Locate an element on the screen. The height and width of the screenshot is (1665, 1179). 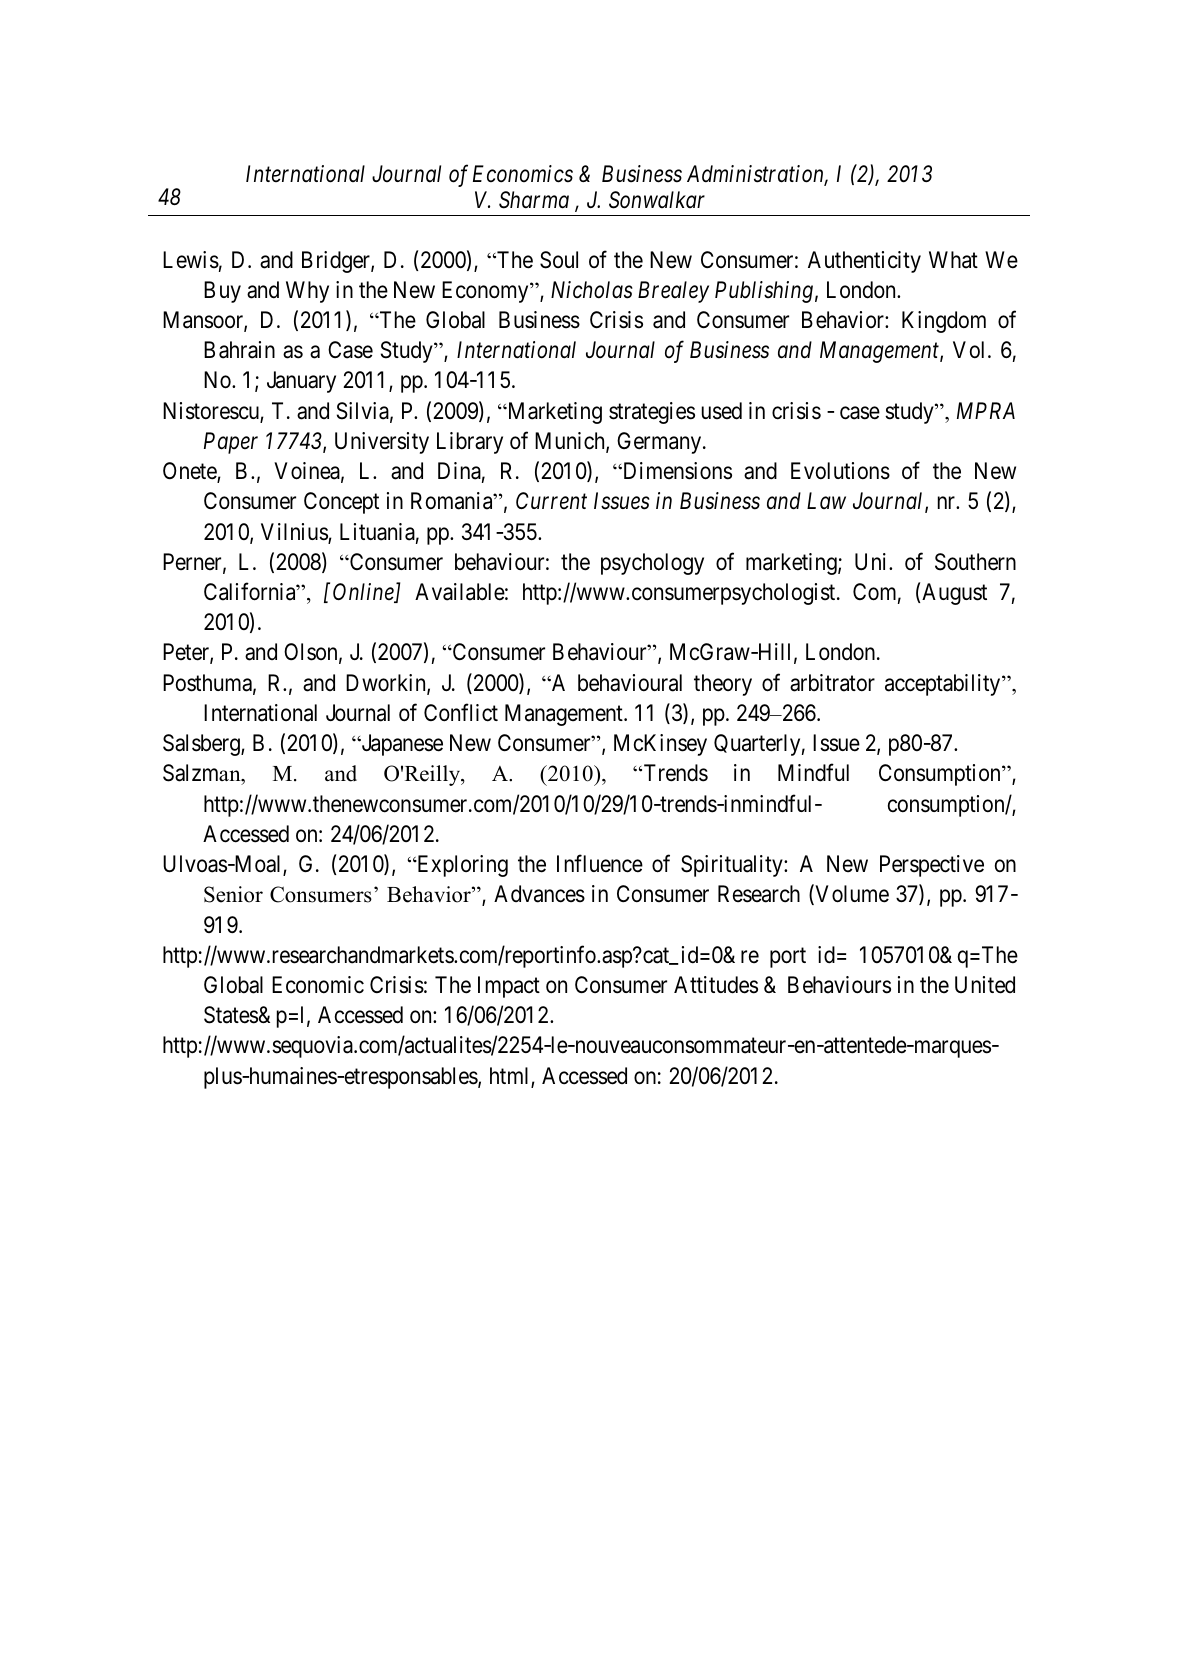
Senior is located at coordinates (233, 894).
